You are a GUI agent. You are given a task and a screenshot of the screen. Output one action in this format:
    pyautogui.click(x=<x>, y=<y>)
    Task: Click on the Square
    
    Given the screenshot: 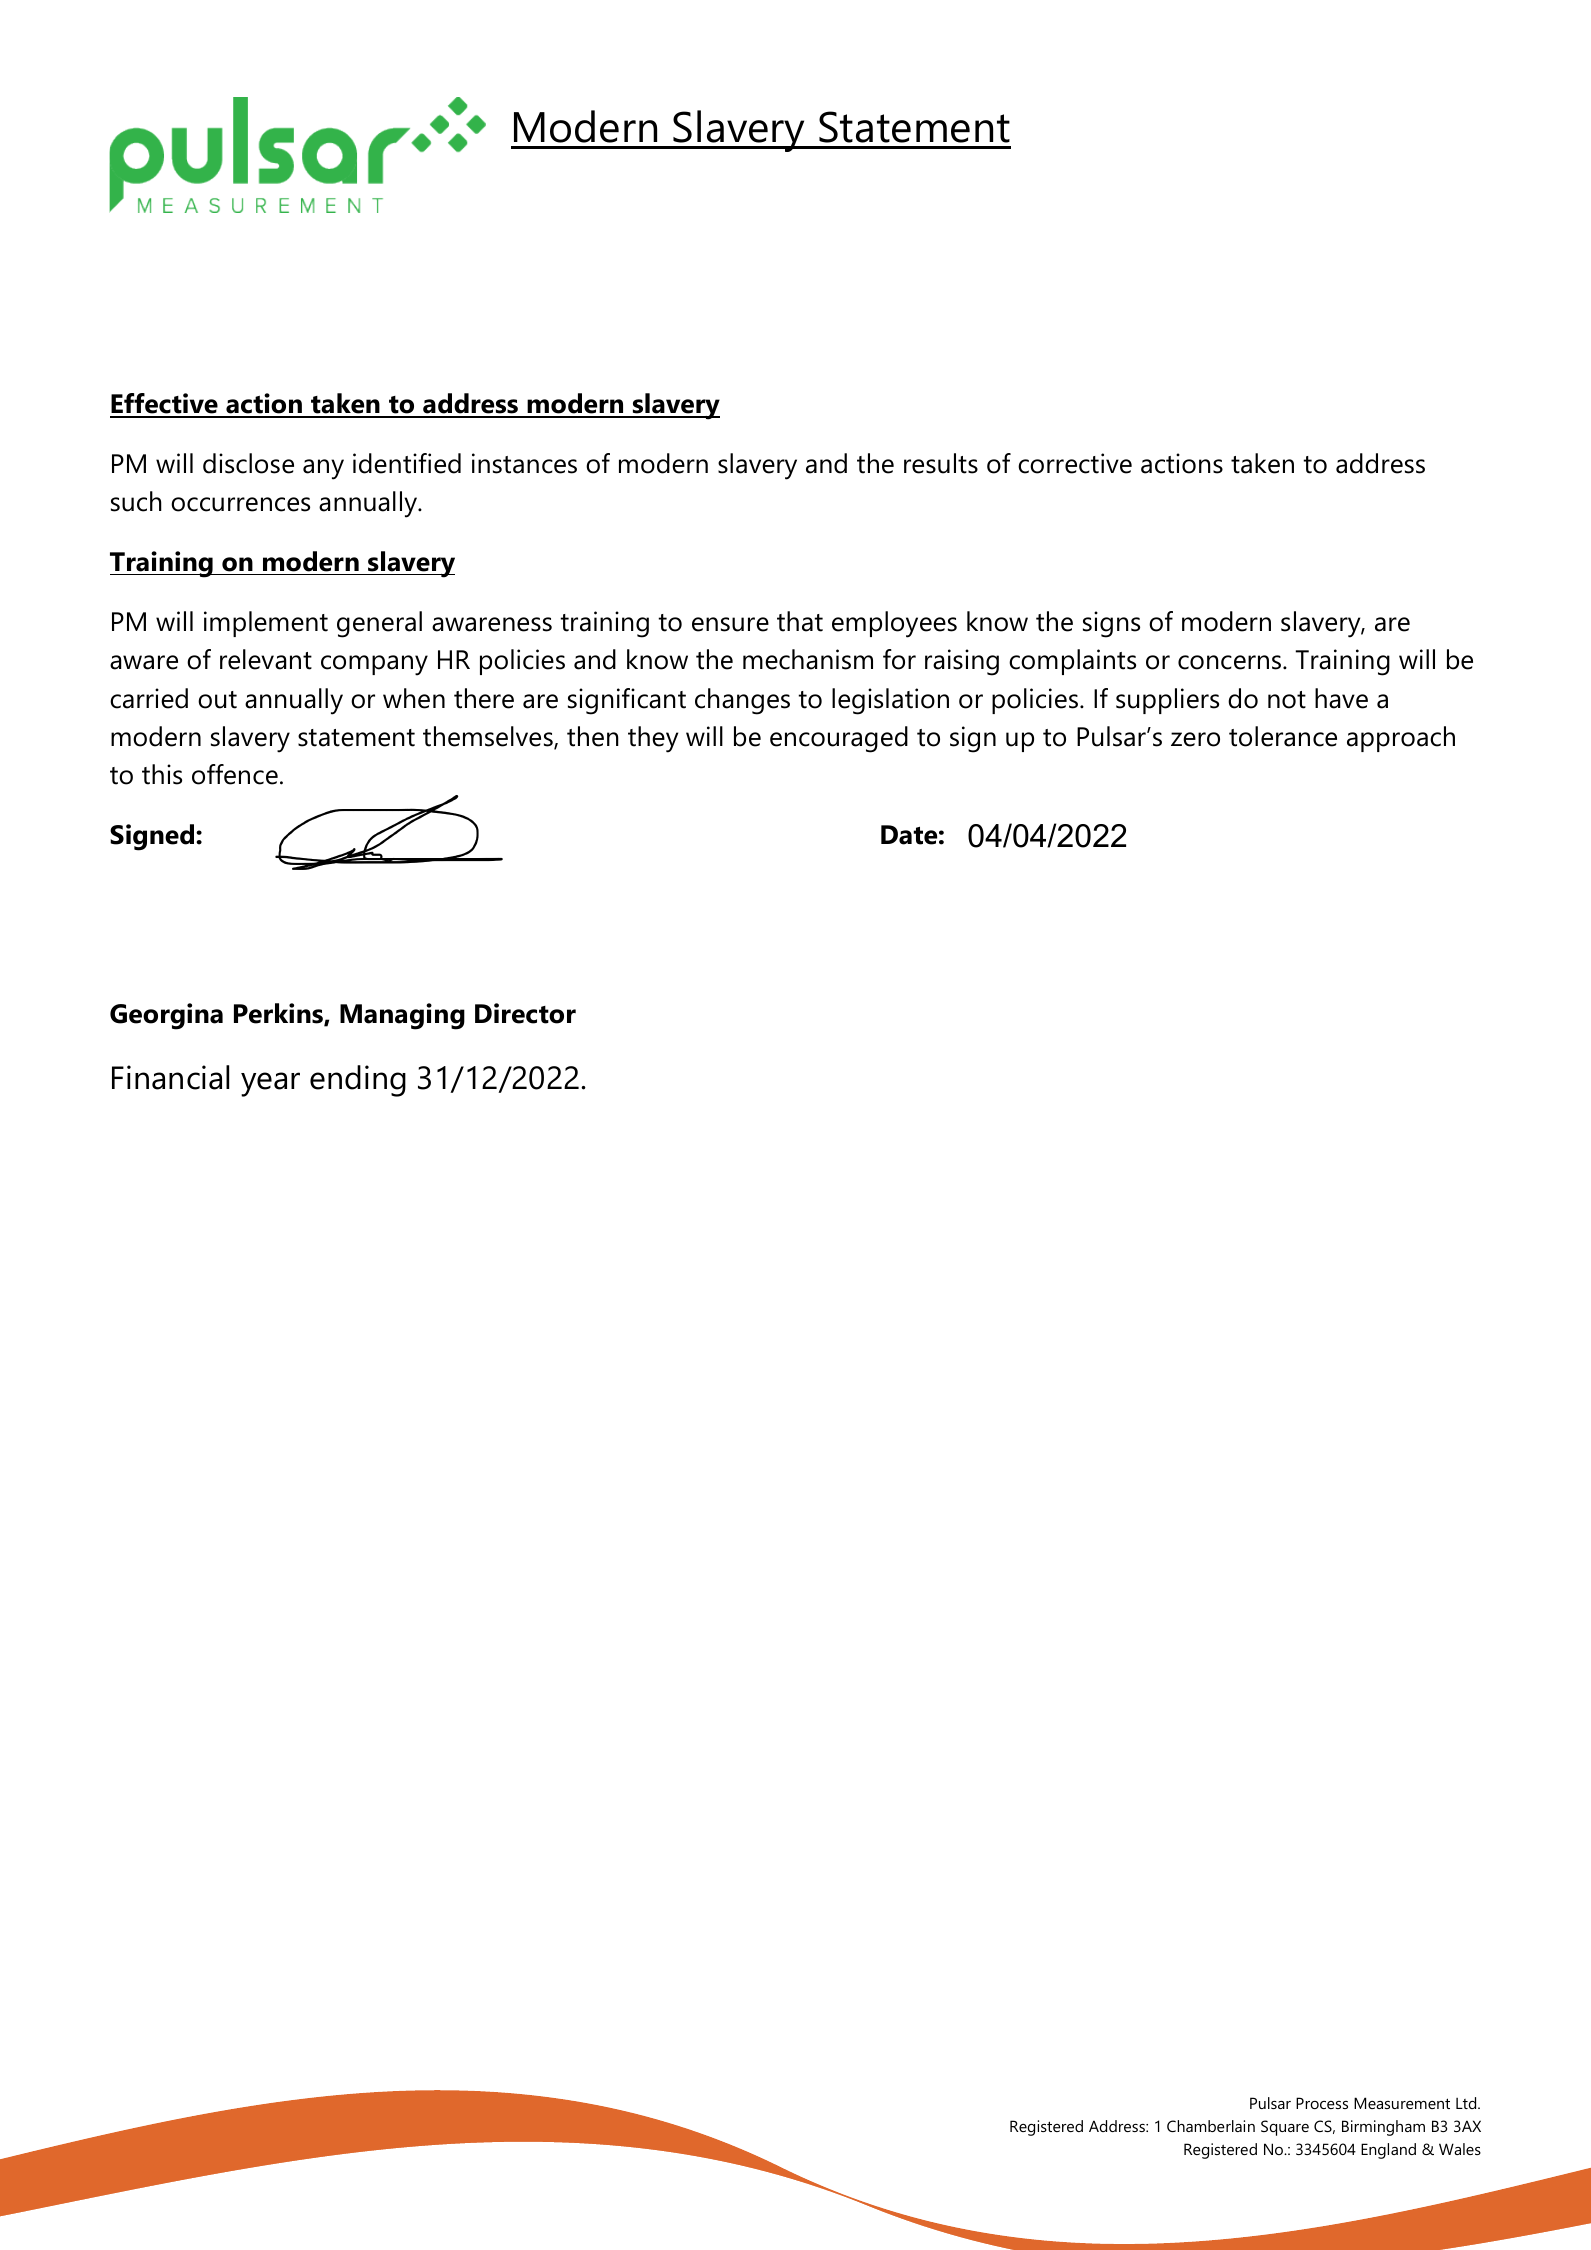 What is the action you would take?
    pyautogui.click(x=1285, y=2128)
